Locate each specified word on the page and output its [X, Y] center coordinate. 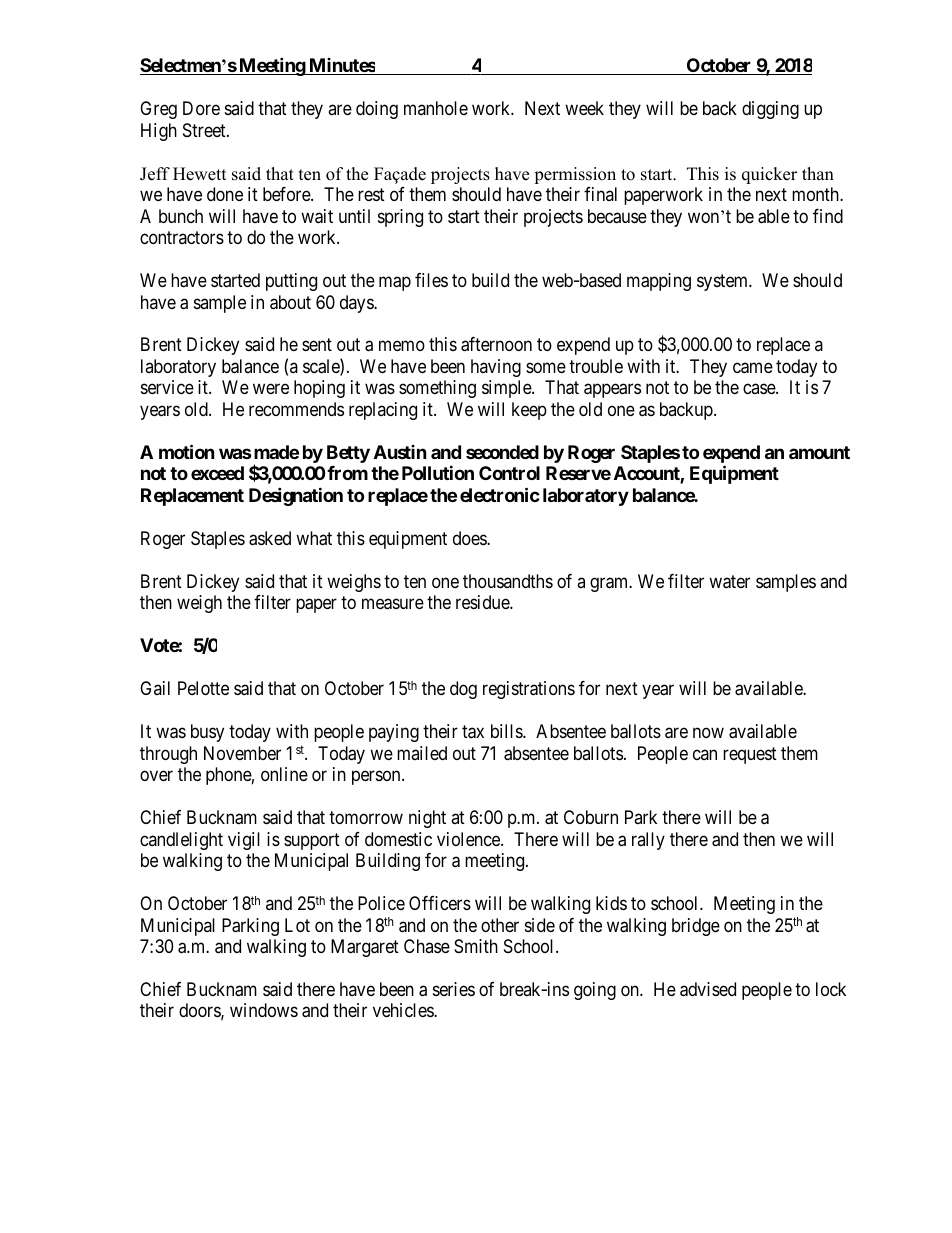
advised [708, 989]
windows [264, 1010]
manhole [436, 108]
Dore [201, 108]
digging [770, 110]
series [454, 989]
